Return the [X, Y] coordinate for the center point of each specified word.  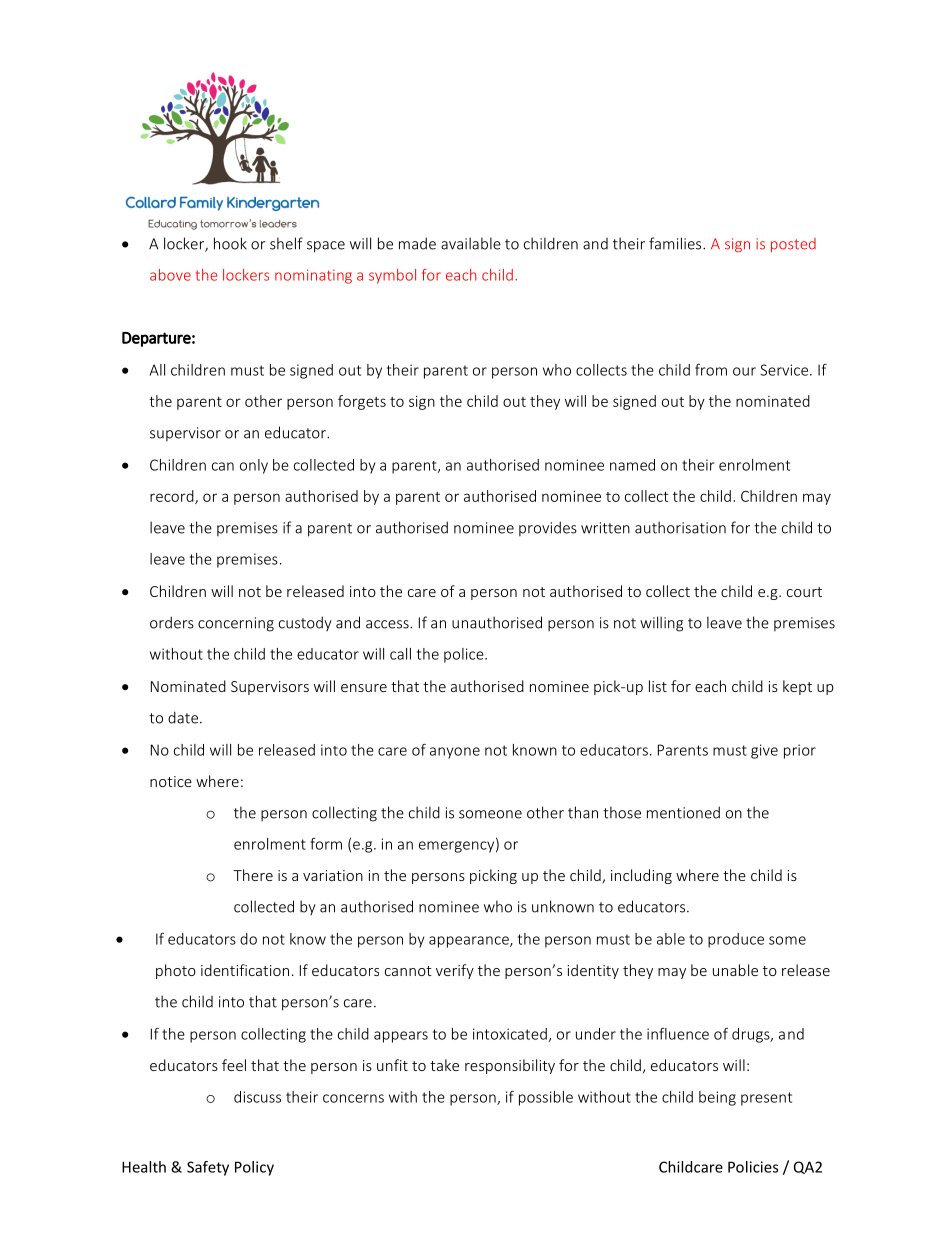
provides [548, 528]
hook [230, 243]
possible [546, 1098]
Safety [208, 1168]
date [183, 717]
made [417, 243]
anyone [455, 753]
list [658, 686]
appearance [470, 942]
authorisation [680, 527]
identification [245, 970]
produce [736, 940]
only [254, 466]
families [676, 243]
